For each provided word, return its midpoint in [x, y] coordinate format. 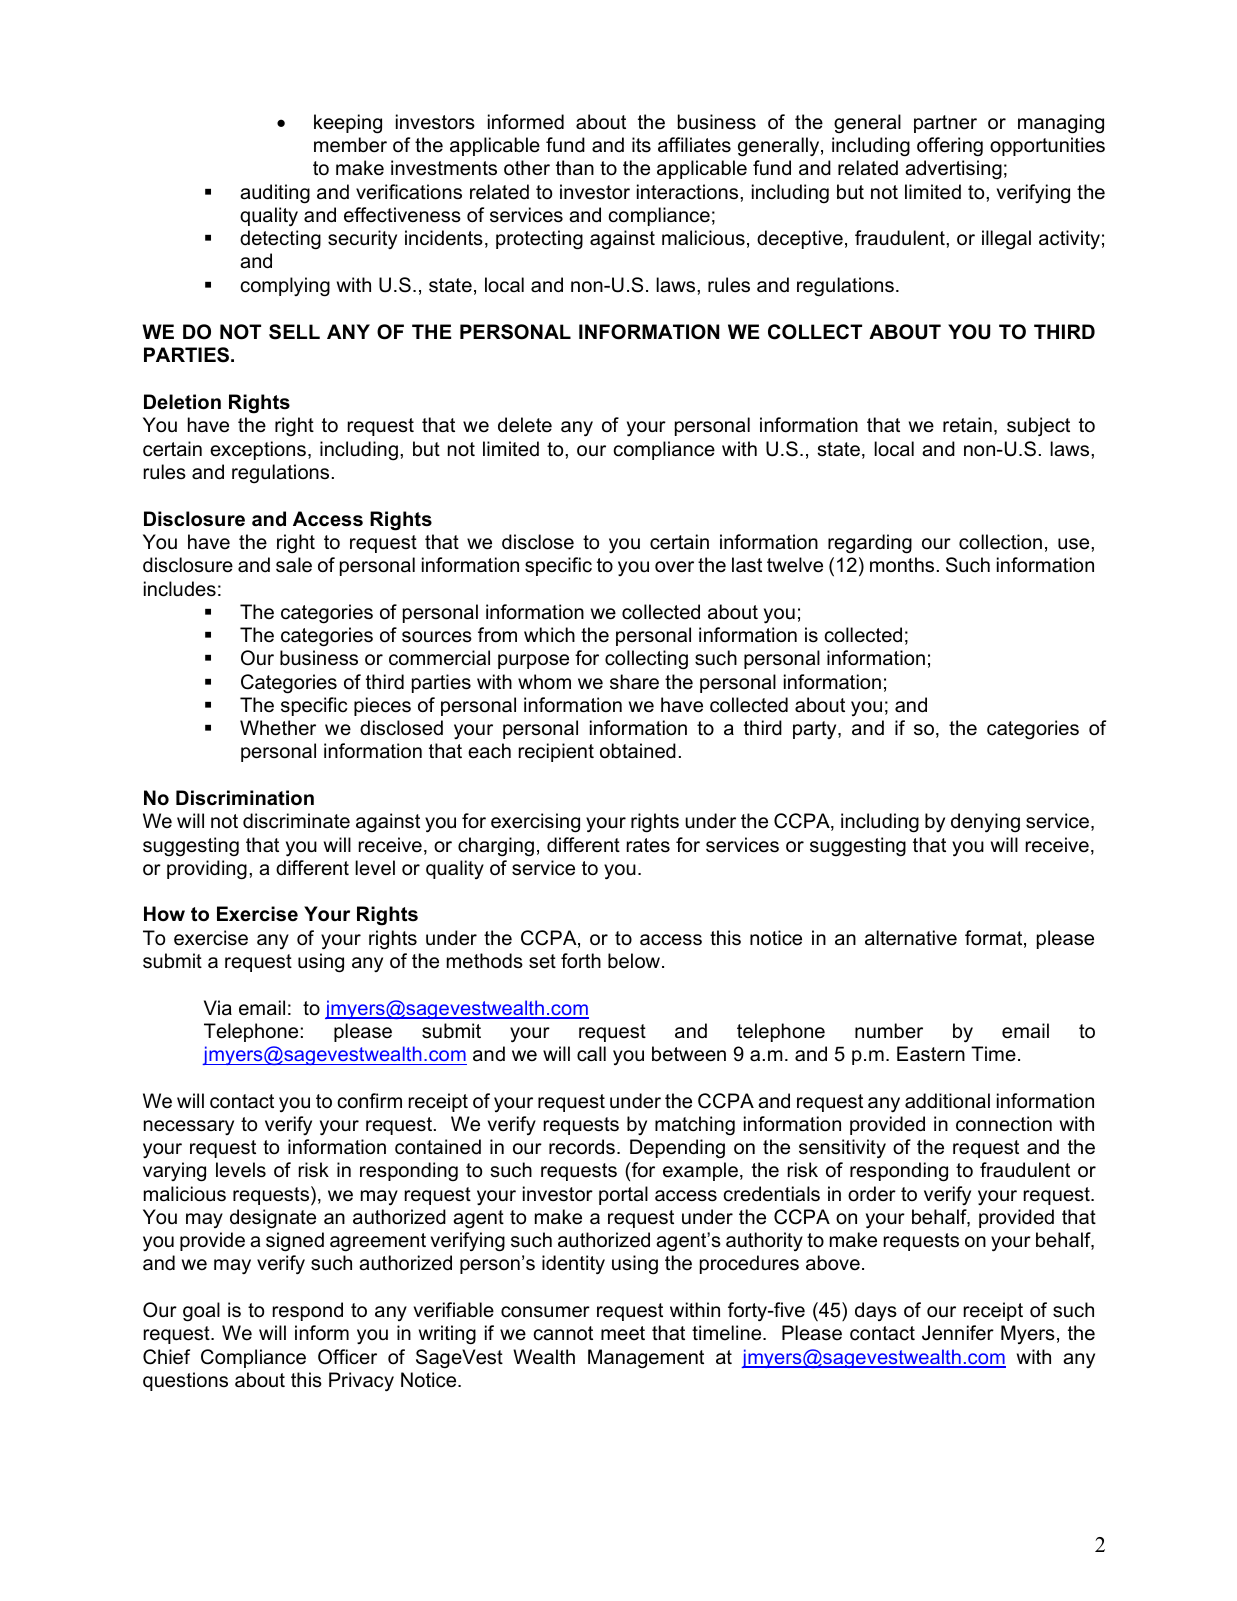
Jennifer [958, 1333]
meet [623, 1333]
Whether [278, 728]
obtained [638, 751]
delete [525, 425]
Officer [347, 1357]
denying [985, 823]
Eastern [931, 1054]
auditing [275, 194]
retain [967, 425]
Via [218, 1008]
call [591, 1054]
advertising [953, 170]
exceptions [258, 450]
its [641, 145]
